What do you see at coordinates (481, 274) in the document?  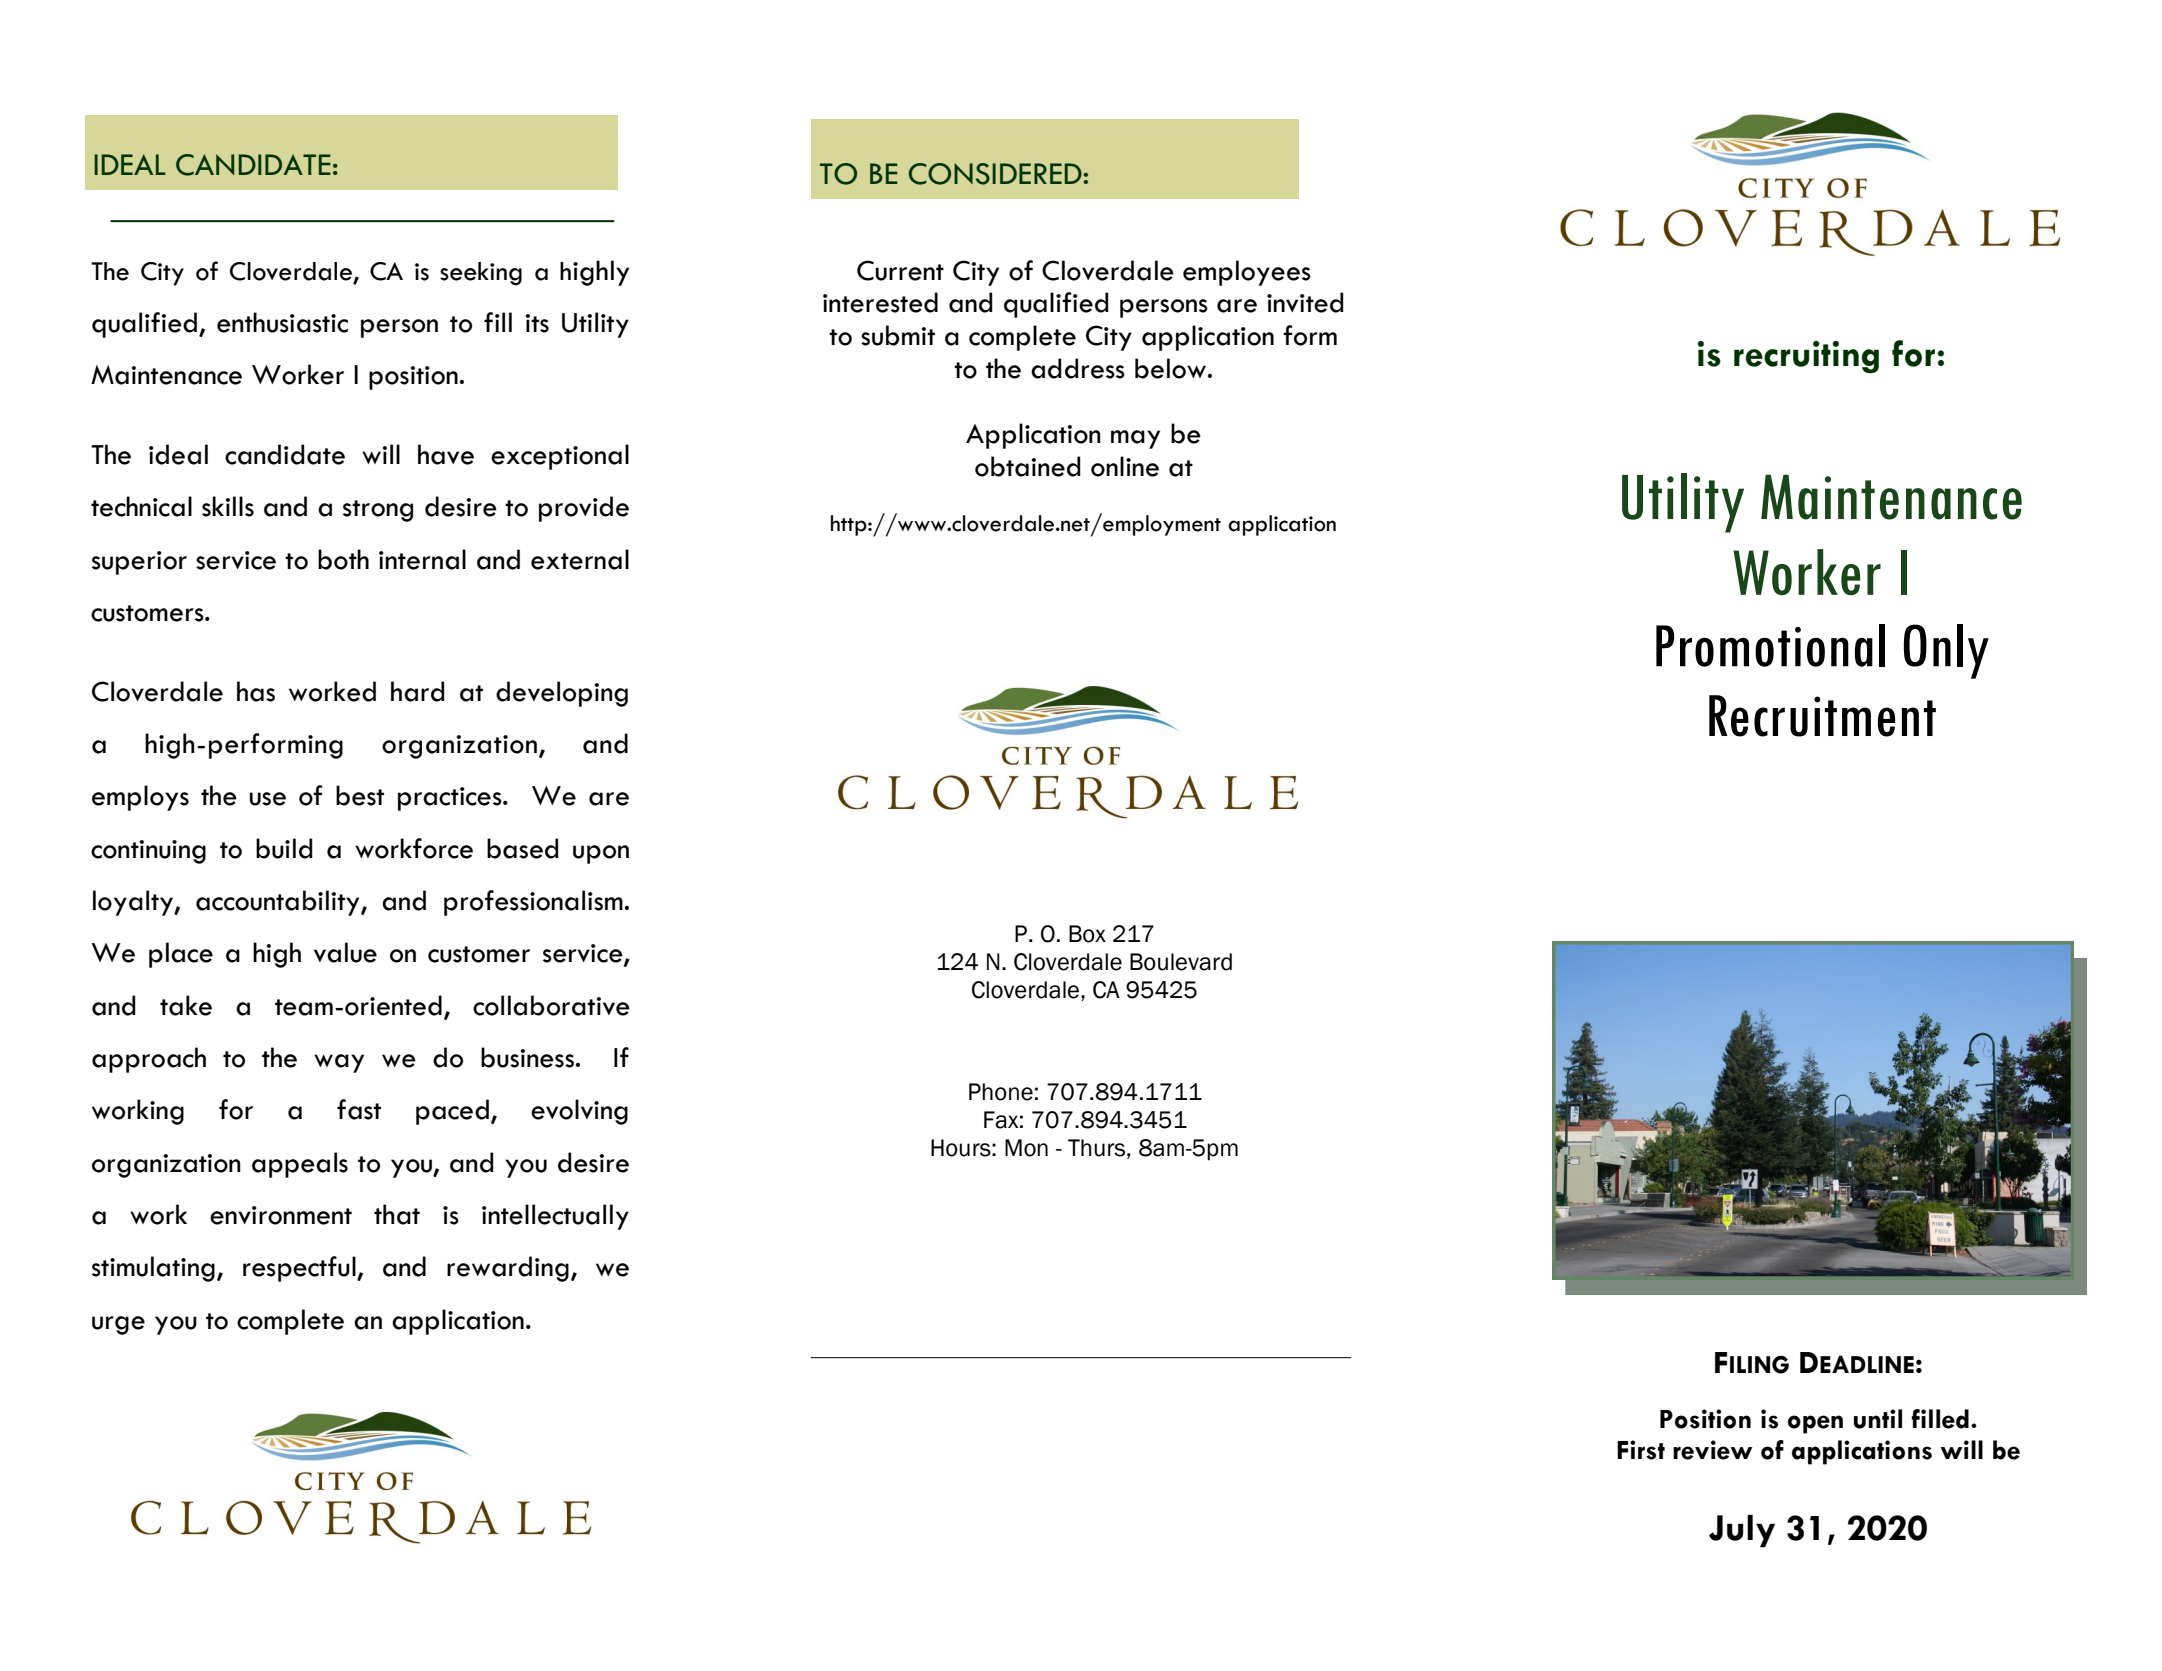 I see `seeking` at bounding box center [481, 274].
